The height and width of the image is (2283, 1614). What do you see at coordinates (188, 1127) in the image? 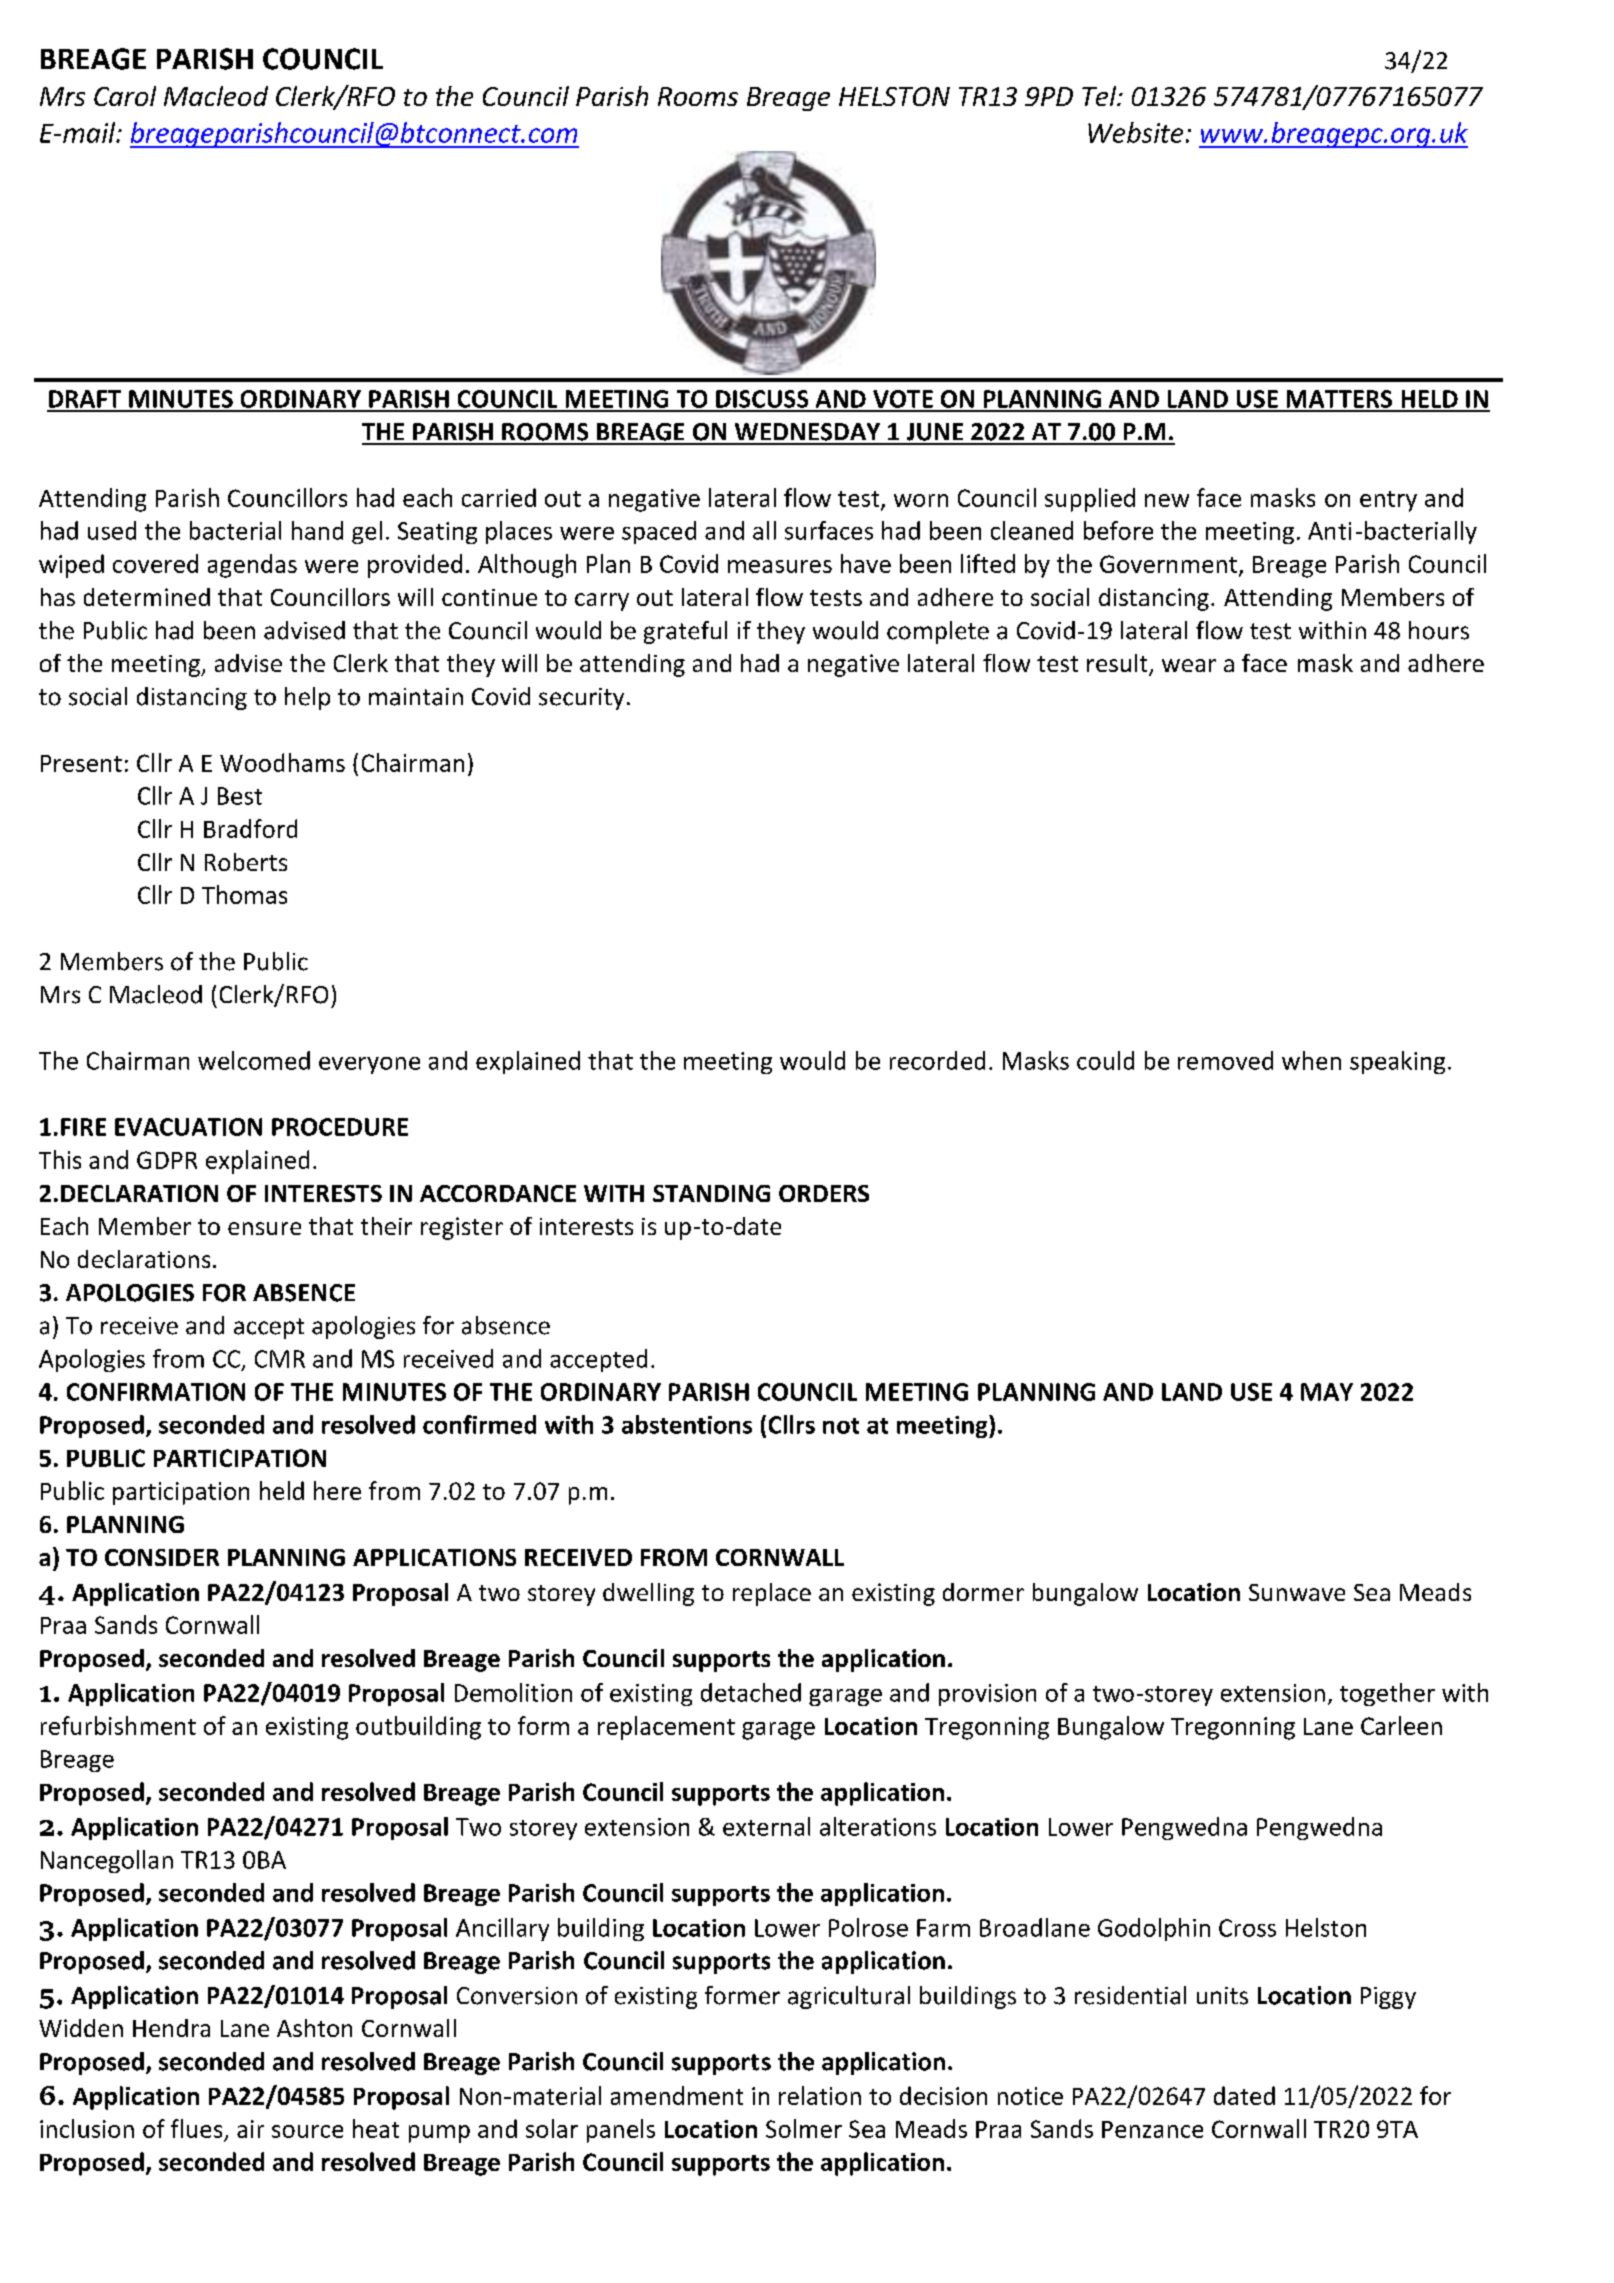
I see `EVACUATION` at bounding box center [188, 1127].
